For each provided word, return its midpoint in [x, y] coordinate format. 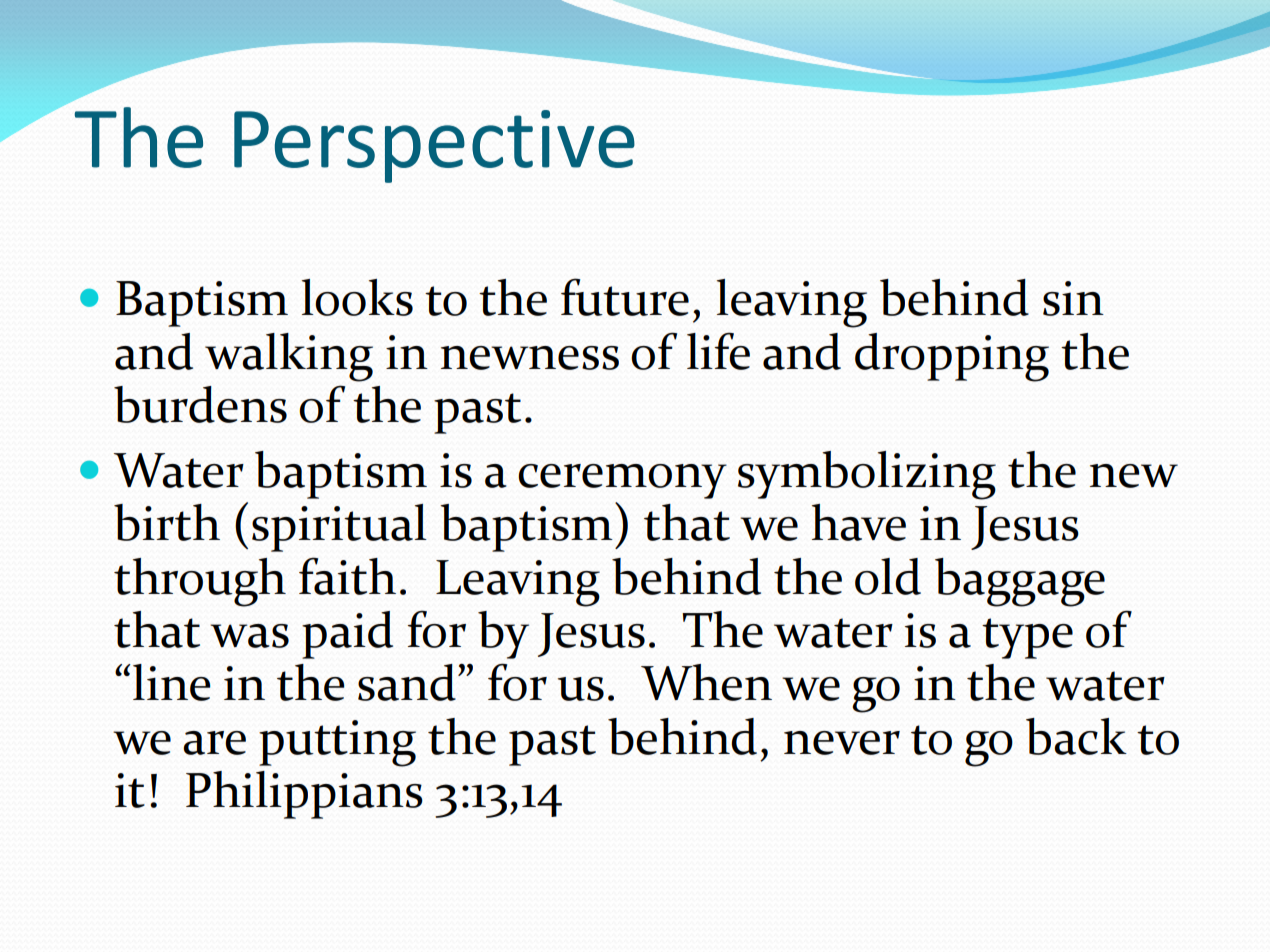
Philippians [304, 795]
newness [530, 358]
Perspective [434, 146]
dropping [952, 357]
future [625, 297]
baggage [1020, 582]
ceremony [622, 481]
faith [347, 576]
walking [289, 357]
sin [1073, 298]
